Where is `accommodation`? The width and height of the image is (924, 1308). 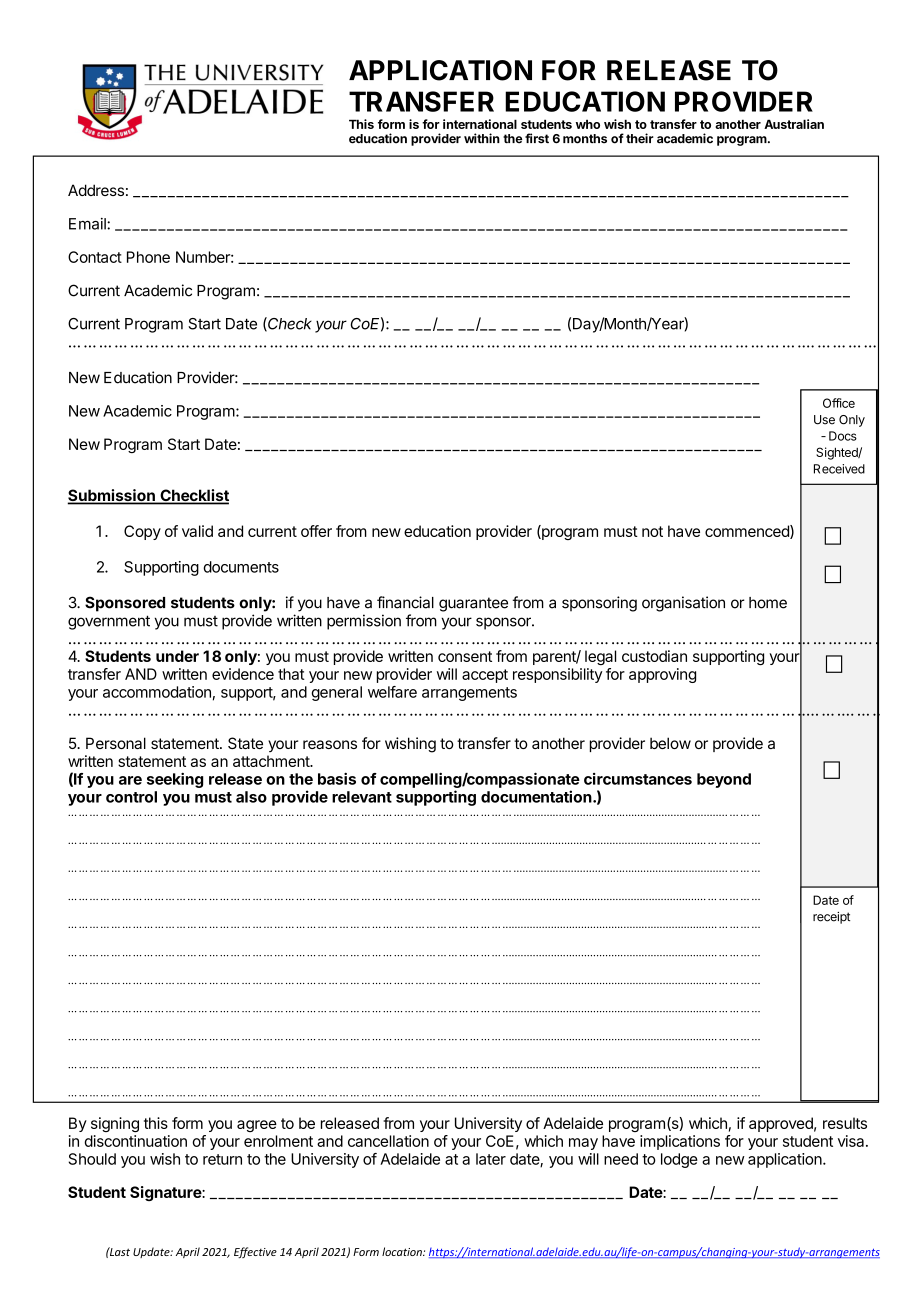 accommodation is located at coordinates (157, 692).
